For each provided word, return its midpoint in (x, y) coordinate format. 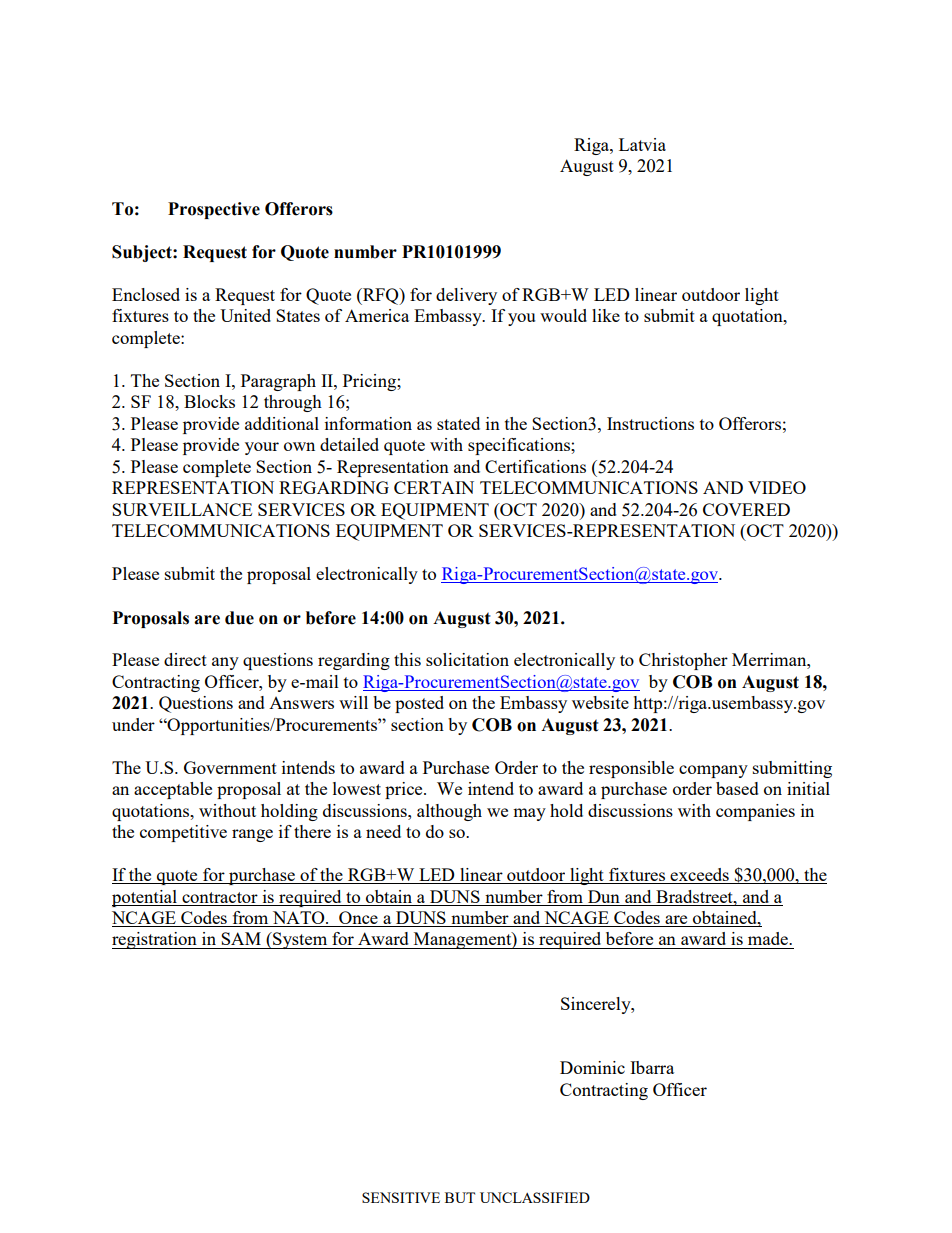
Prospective (214, 210)
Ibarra (652, 1067)
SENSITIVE (401, 1197)
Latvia (642, 144)
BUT (460, 1197)
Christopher (683, 661)
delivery (466, 296)
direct (185, 659)
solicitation (467, 659)
